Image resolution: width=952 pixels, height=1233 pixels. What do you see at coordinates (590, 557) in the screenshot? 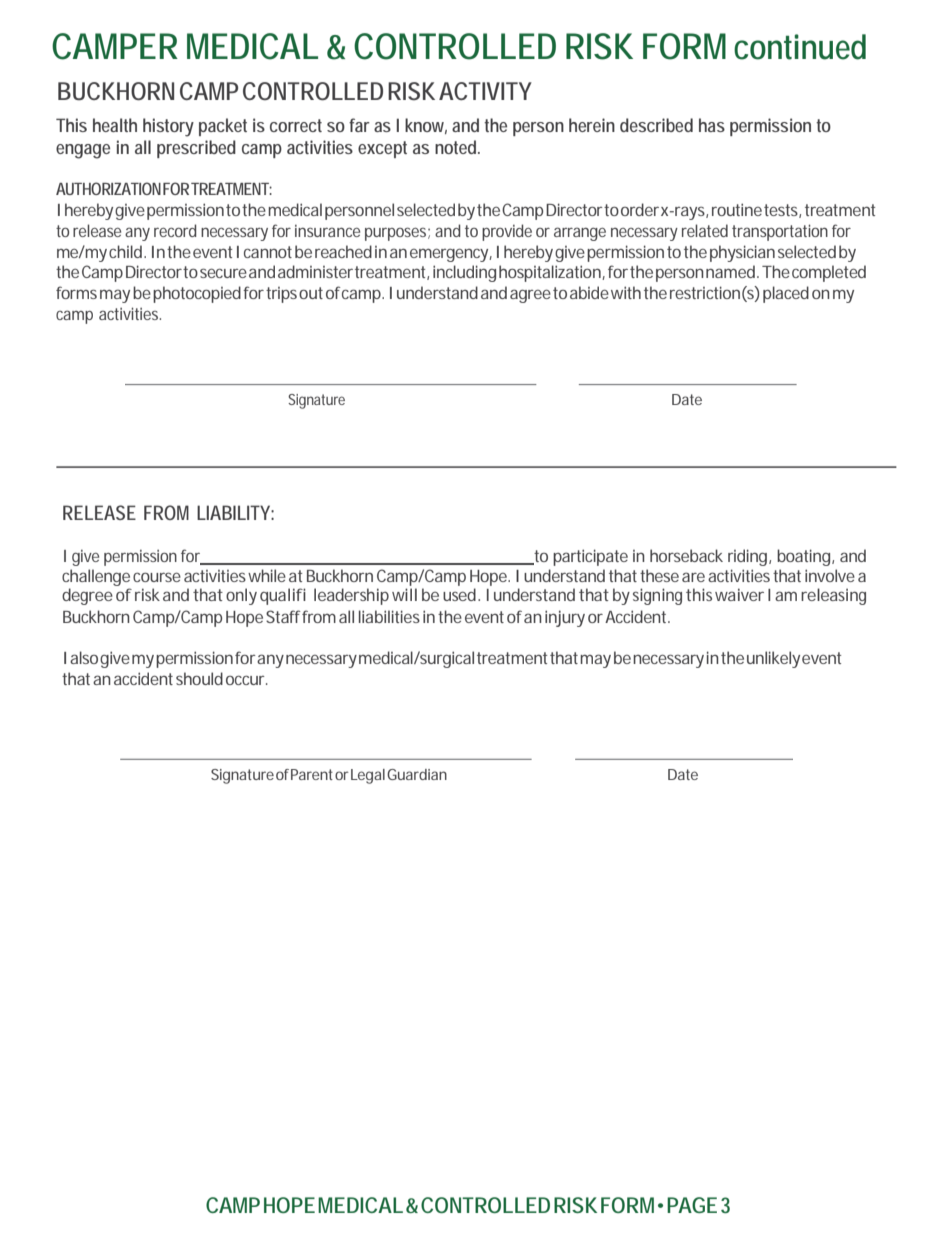
I see `participate` at bounding box center [590, 557].
